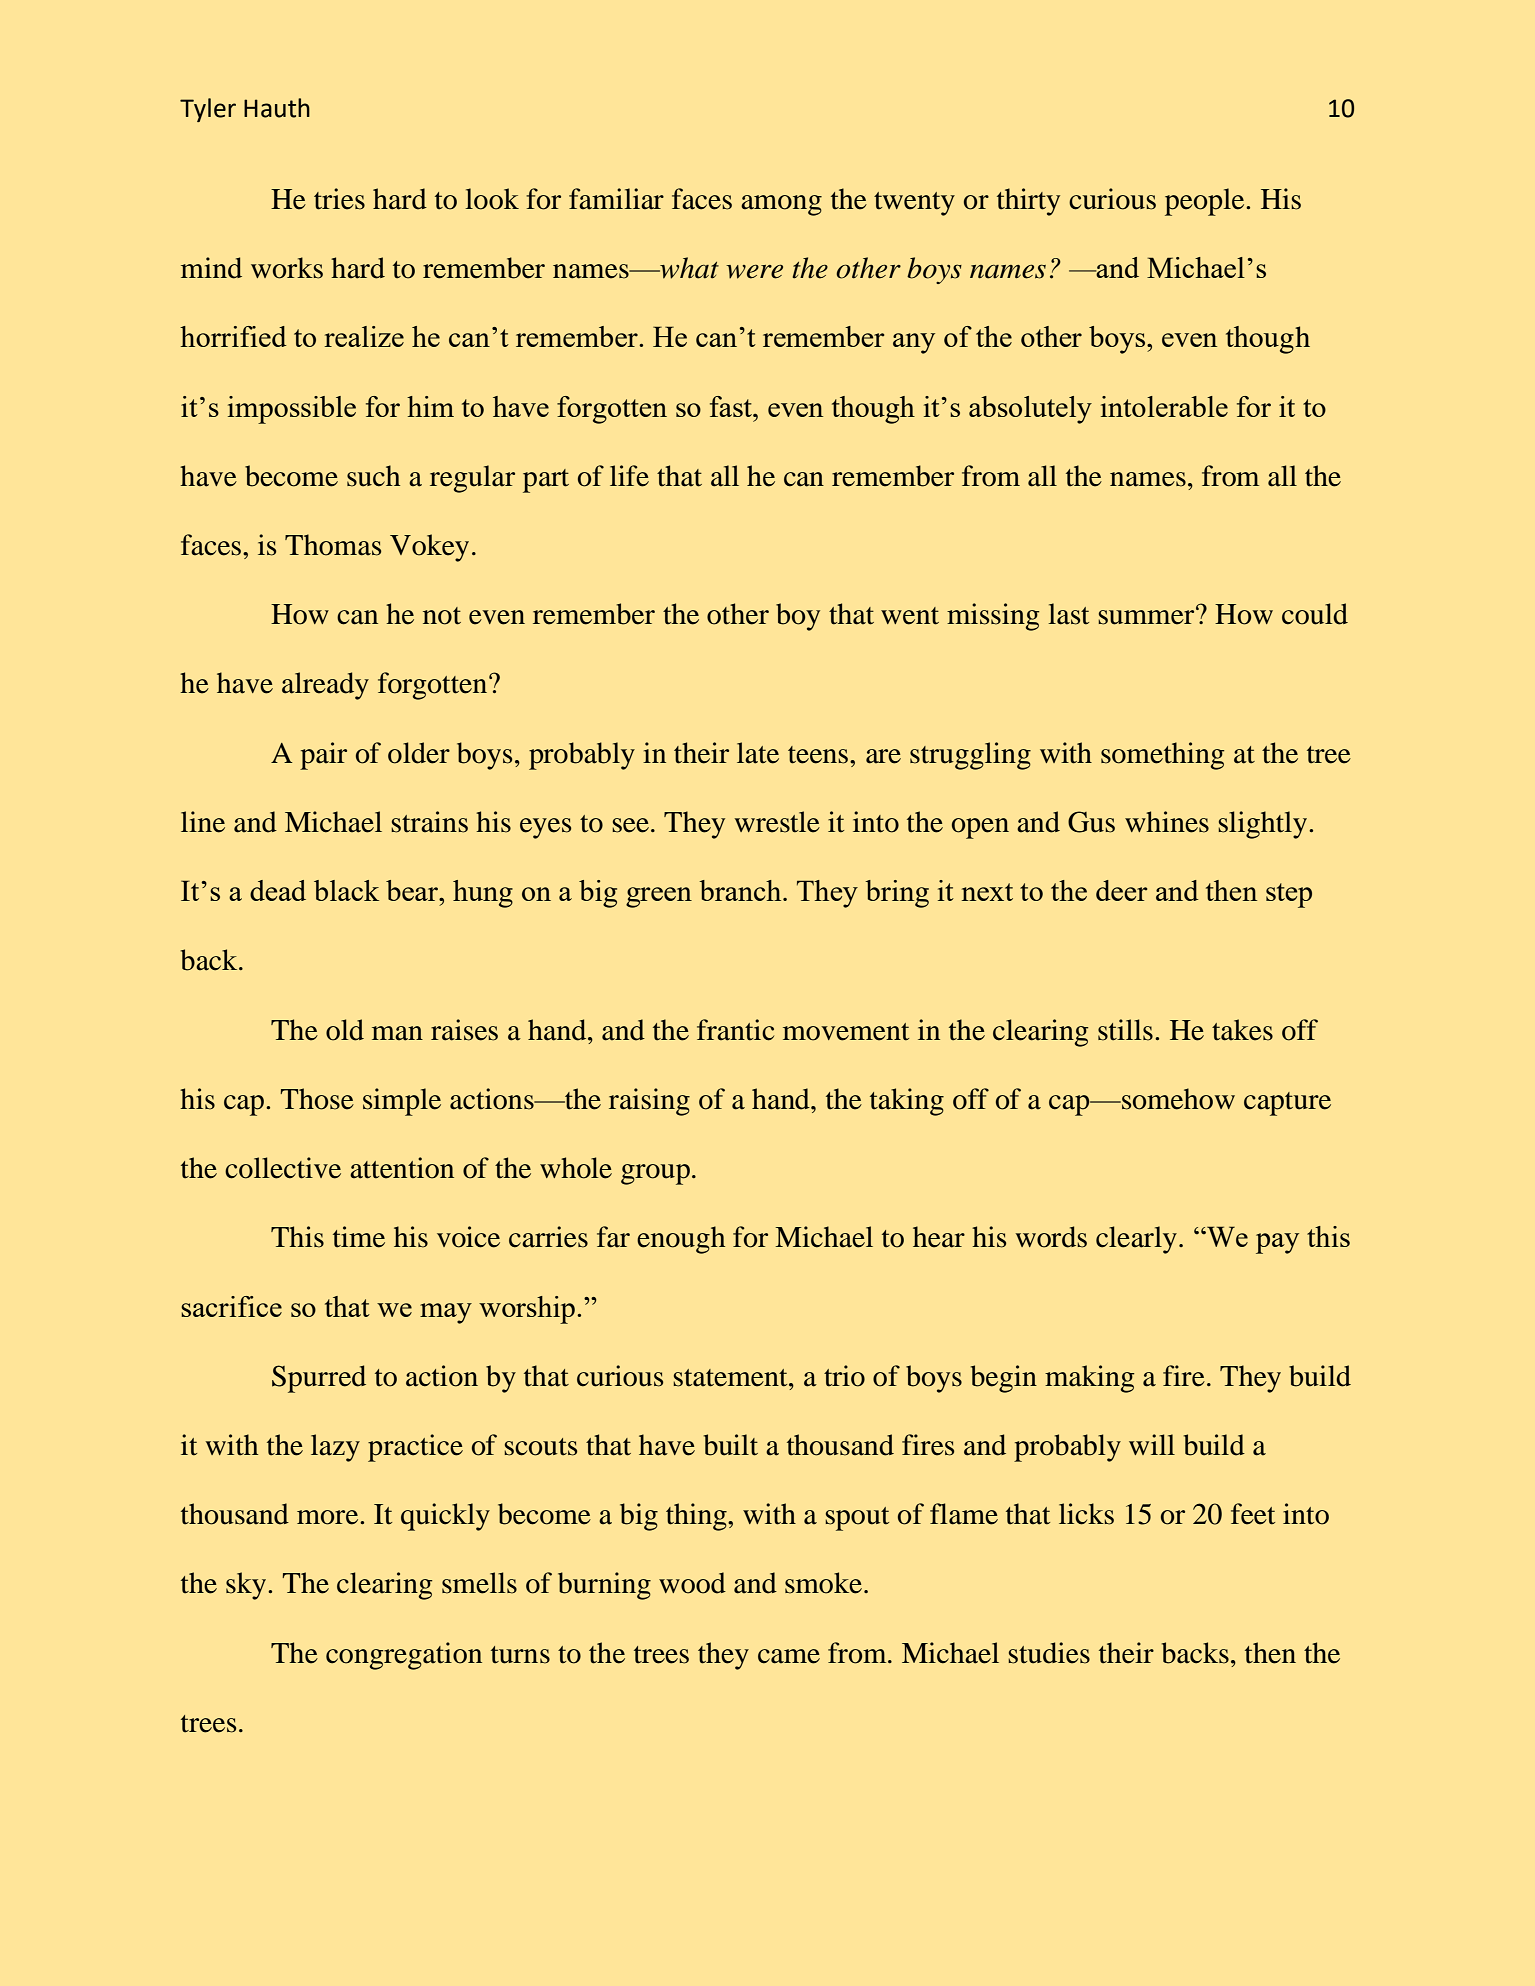 The height and width of the page is (1986, 1535). I want to click on congregation, so click(404, 1656).
